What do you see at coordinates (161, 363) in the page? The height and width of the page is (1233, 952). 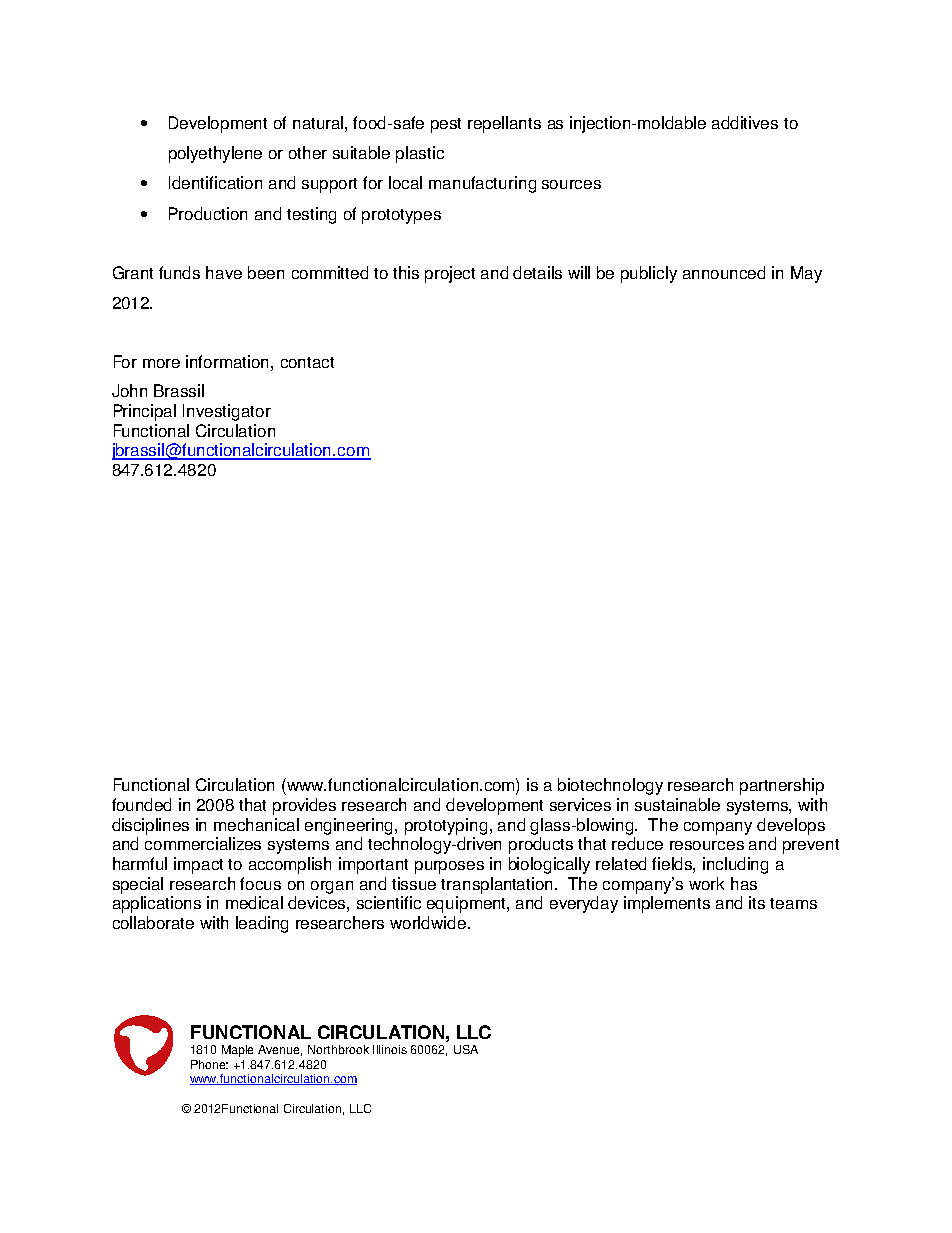 I see `more` at bounding box center [161, 363].
